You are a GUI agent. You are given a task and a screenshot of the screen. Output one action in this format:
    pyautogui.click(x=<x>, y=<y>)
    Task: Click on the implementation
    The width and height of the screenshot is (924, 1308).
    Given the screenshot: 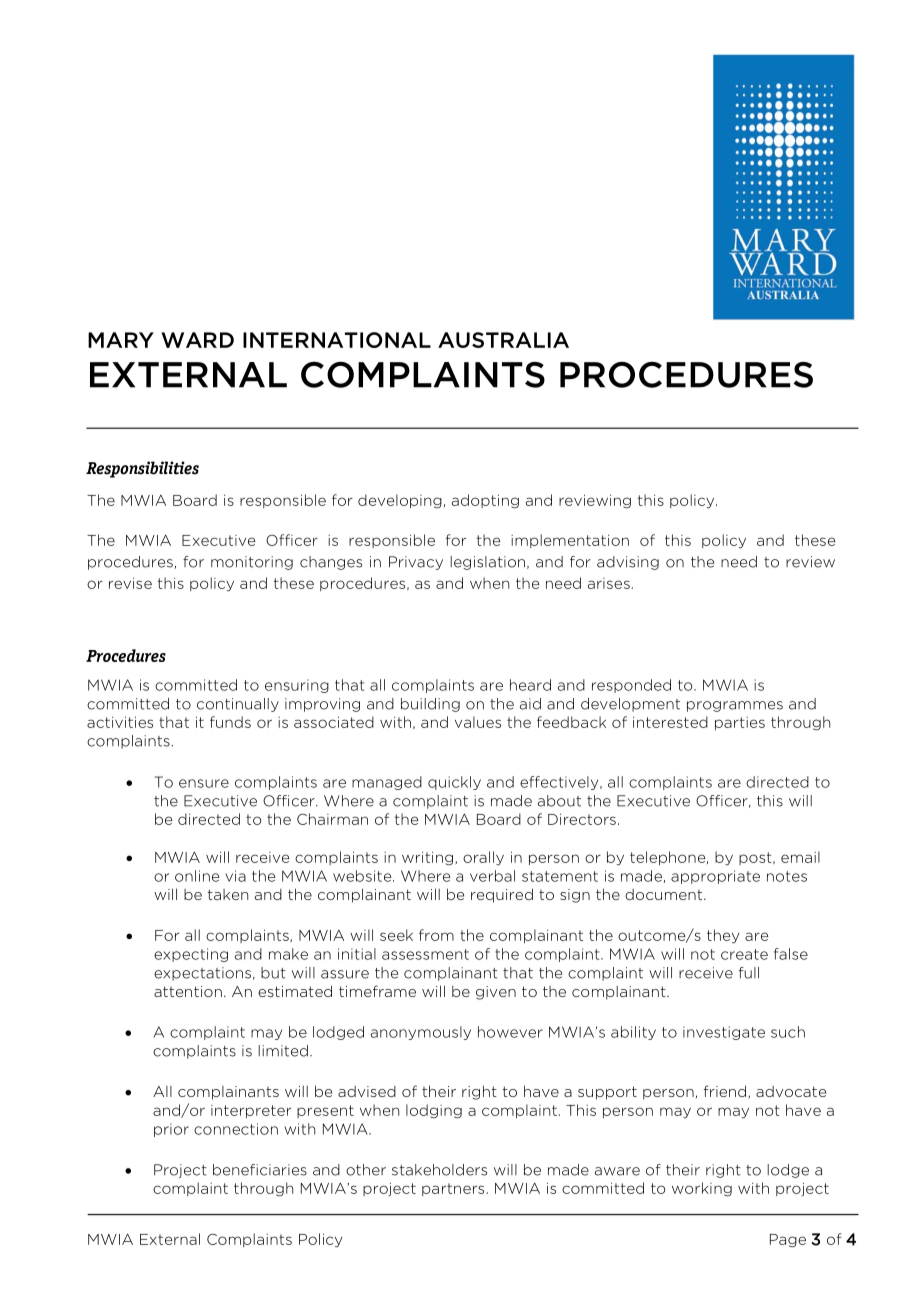 What is the action you would take?
    pyautogui.click(x=570, y=541)
